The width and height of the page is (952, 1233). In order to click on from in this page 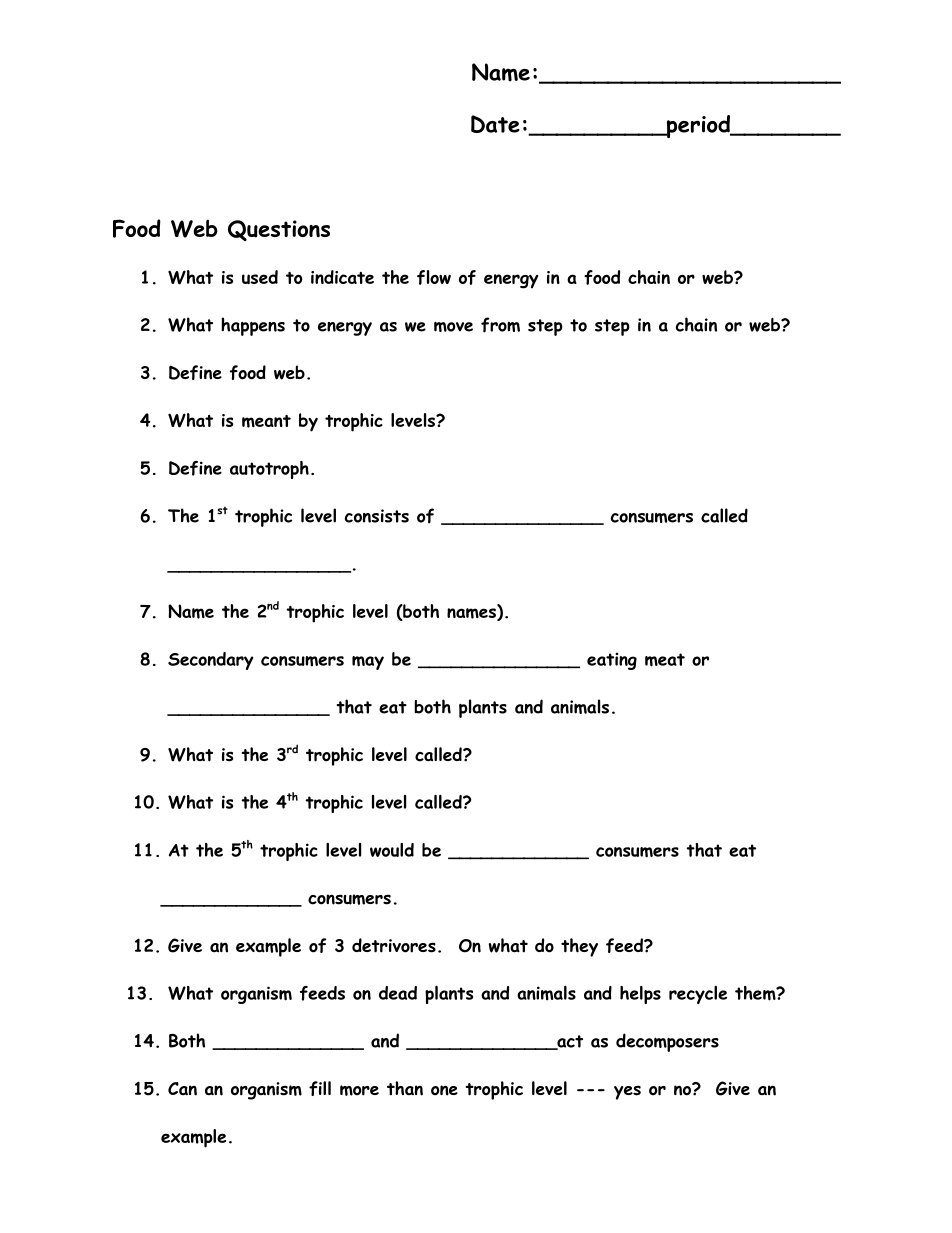, I will do `click(500, 325)`.
